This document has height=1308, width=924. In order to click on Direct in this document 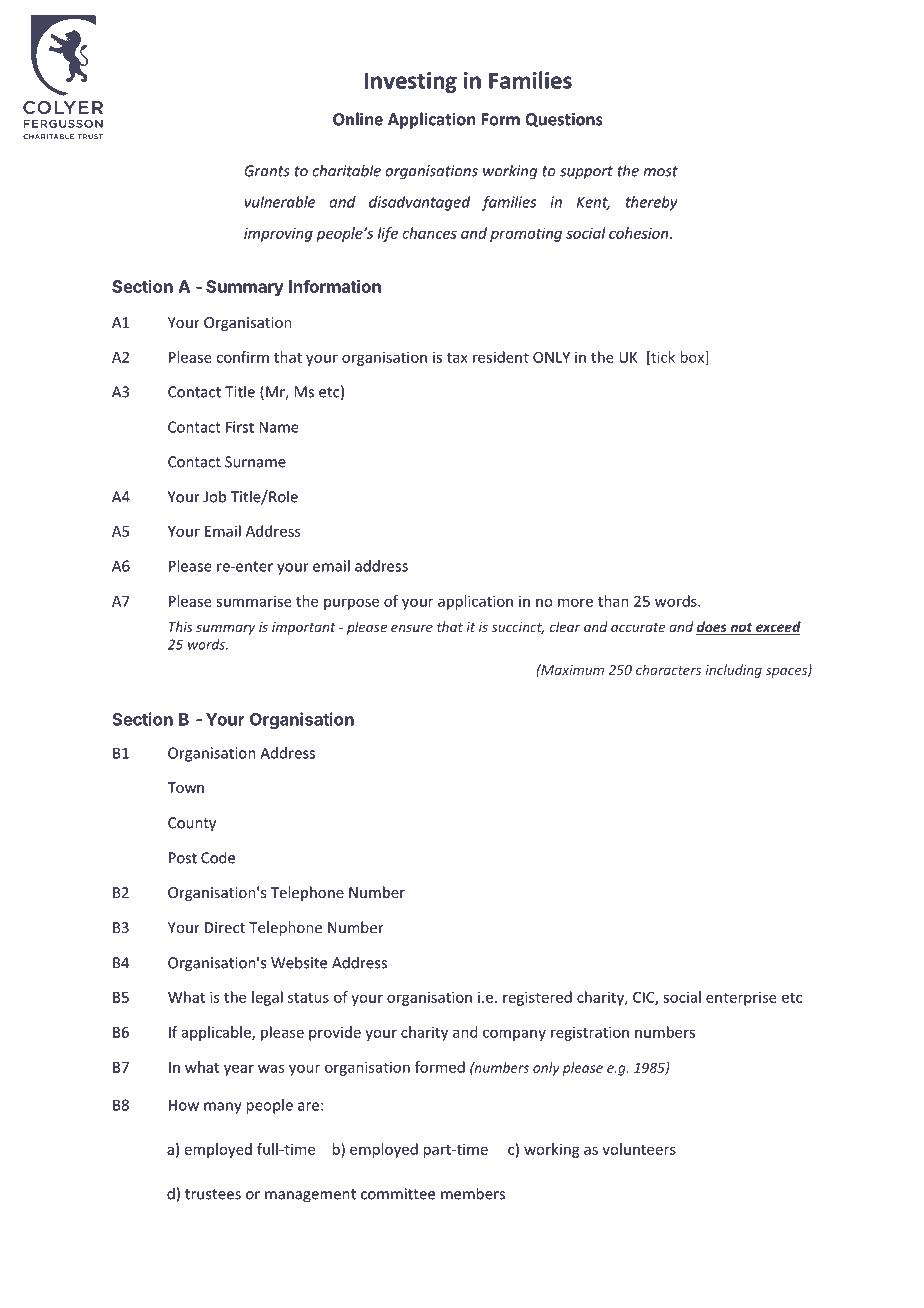, I will do `click(225, 927)`.
